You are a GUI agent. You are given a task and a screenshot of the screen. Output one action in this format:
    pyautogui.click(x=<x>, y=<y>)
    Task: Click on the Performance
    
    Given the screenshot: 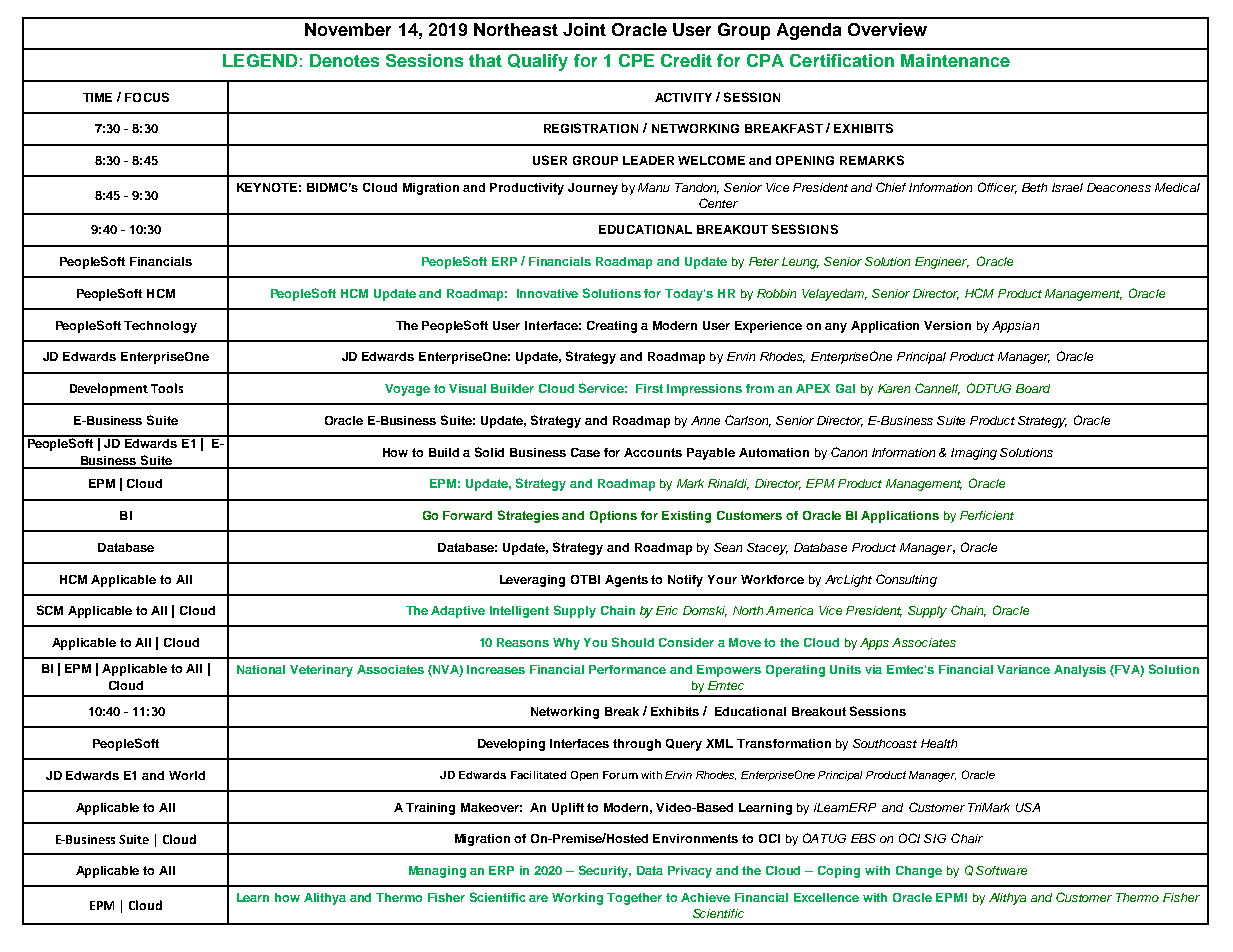 What is the action you would take?
    pyautogui.click(x=627, y=669)
